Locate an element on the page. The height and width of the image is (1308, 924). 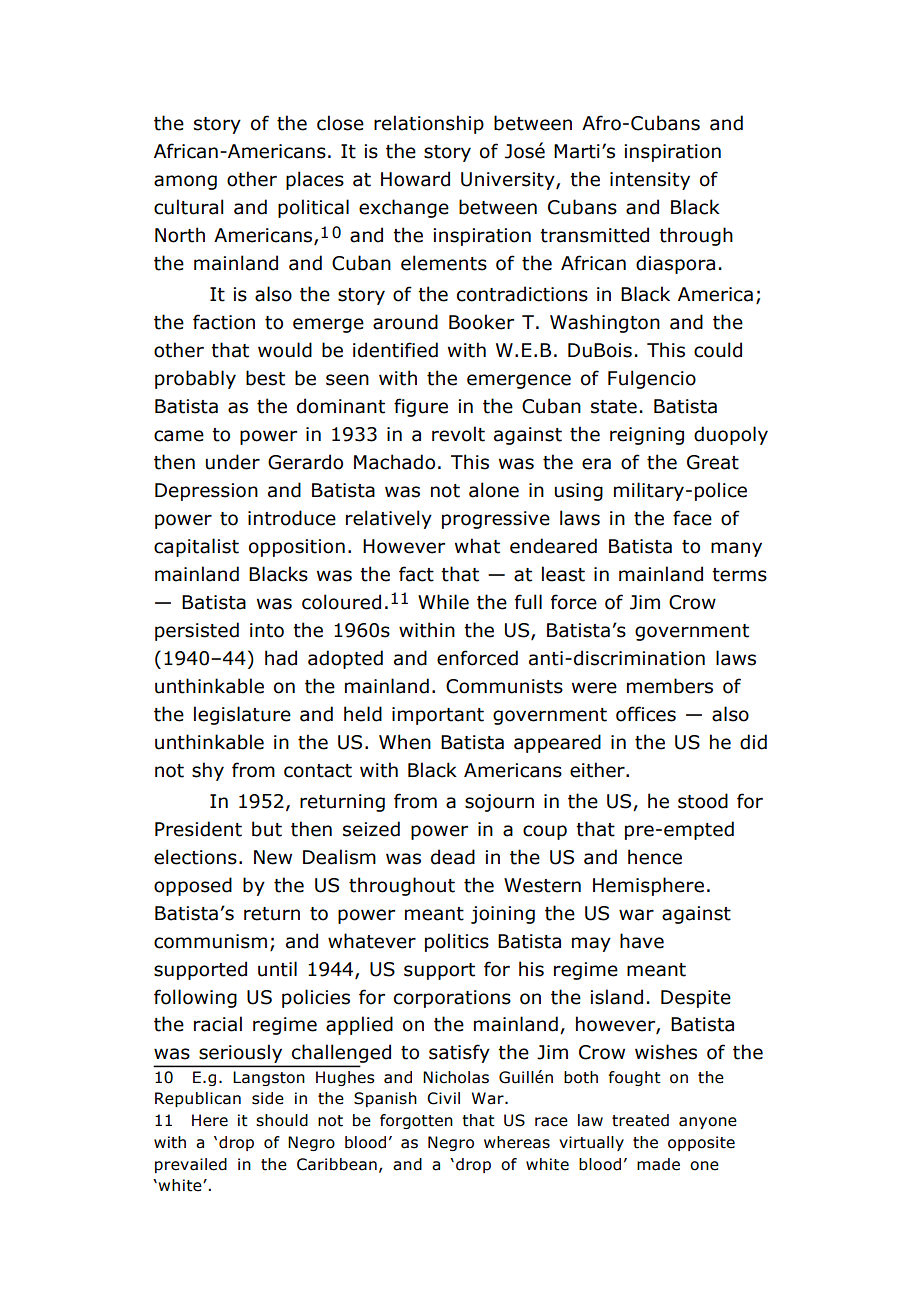
revolt is located at coordinates (458, 434).
